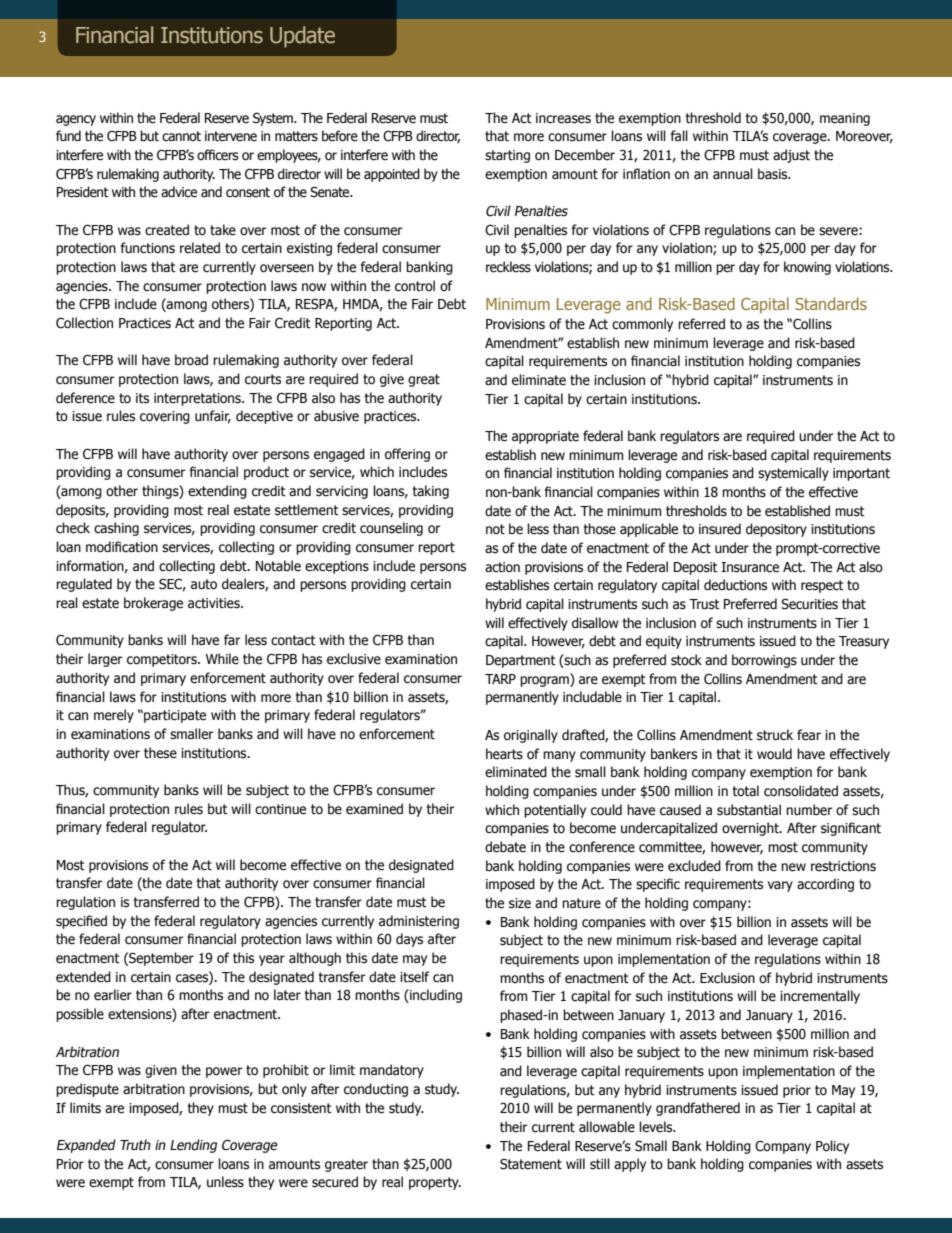  I want to click on size, so click(520, 903).
